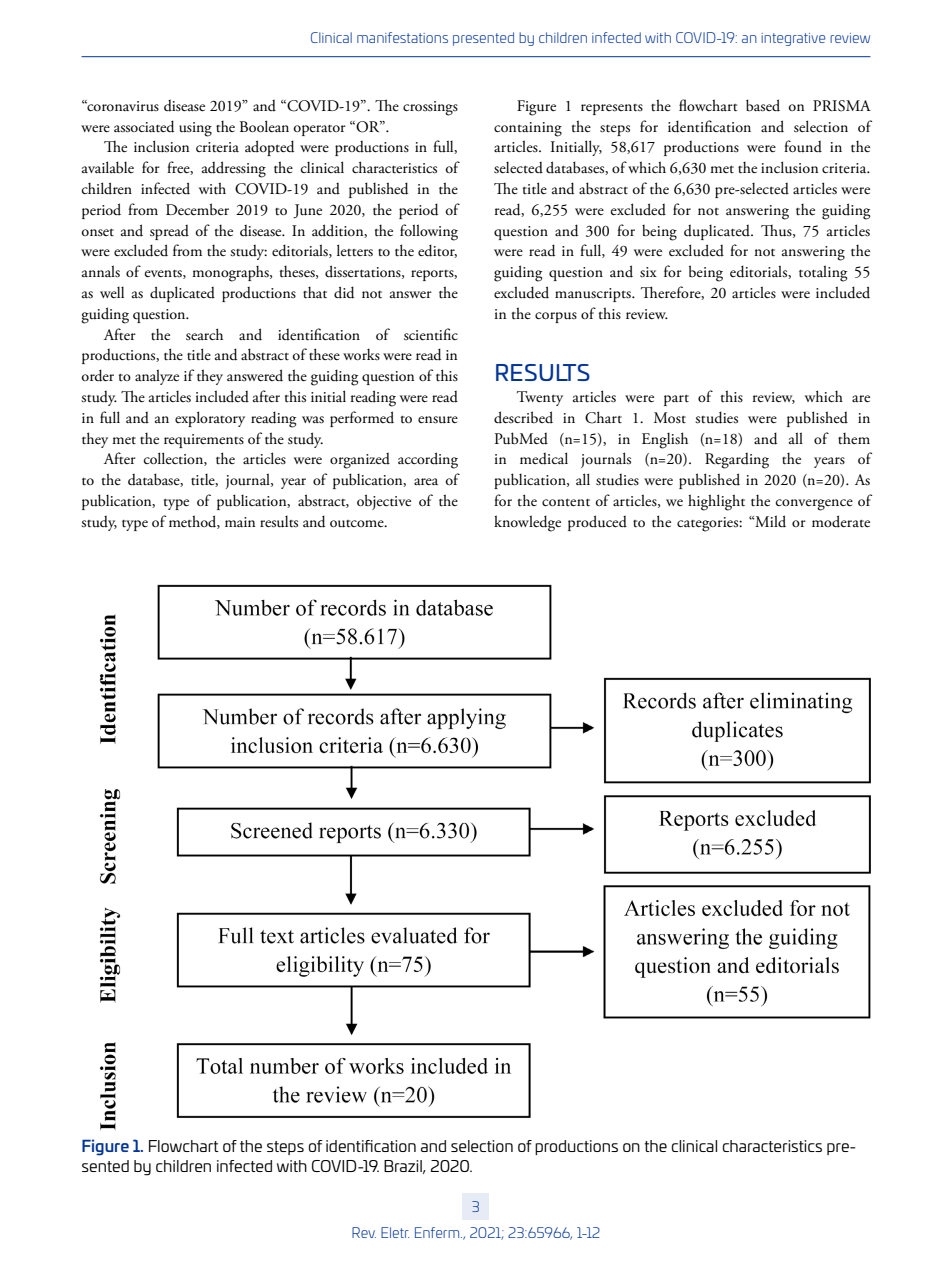  What do you see at coordinates (594, 295) in the screenshot?
I see `manuscripts` at bounding box center [594, 295].
